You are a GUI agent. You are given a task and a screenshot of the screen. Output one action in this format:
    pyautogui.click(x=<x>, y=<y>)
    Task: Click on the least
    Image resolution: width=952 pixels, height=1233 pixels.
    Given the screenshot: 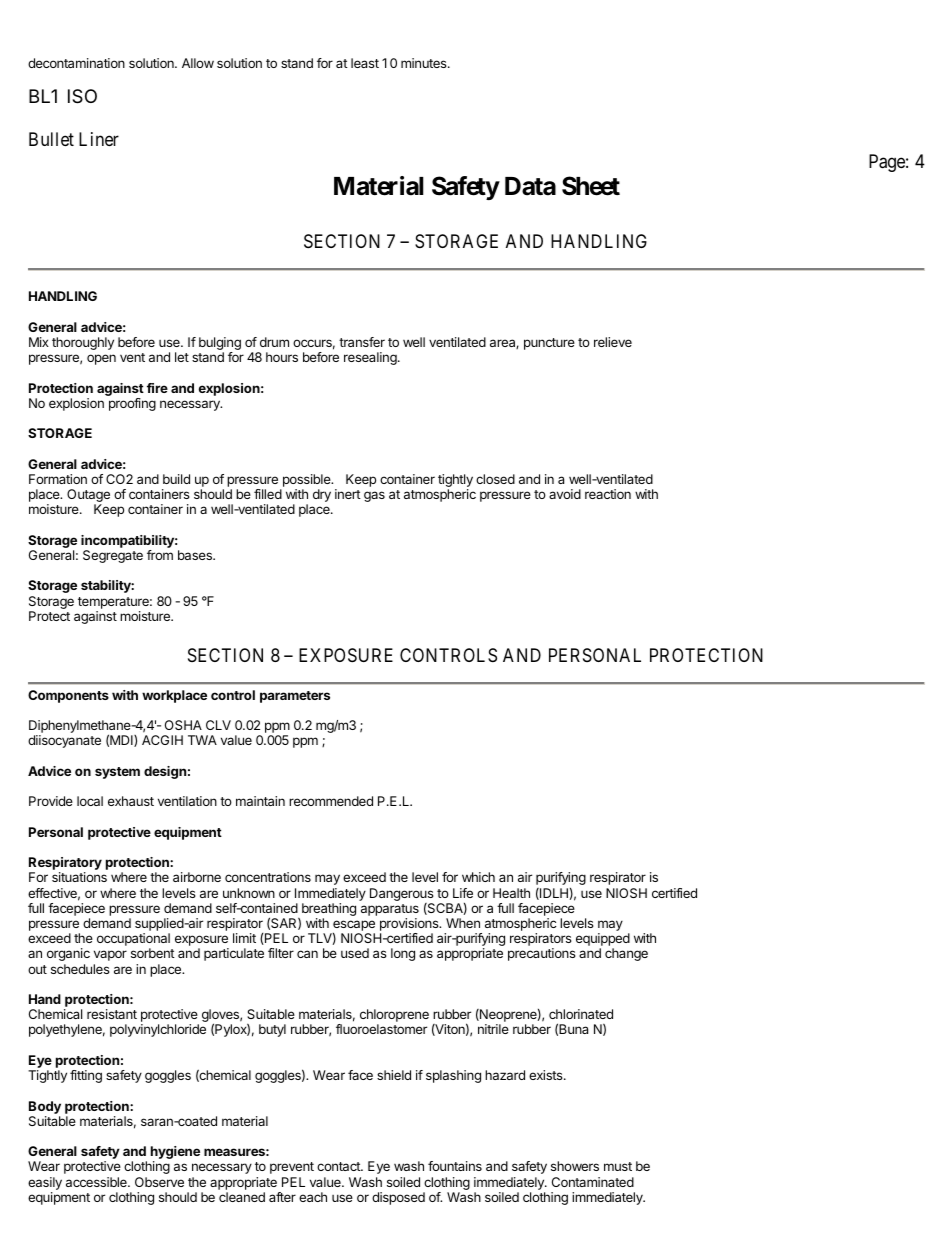 What is the action you would take?
    pyautogui.click(x=365, y=63)
